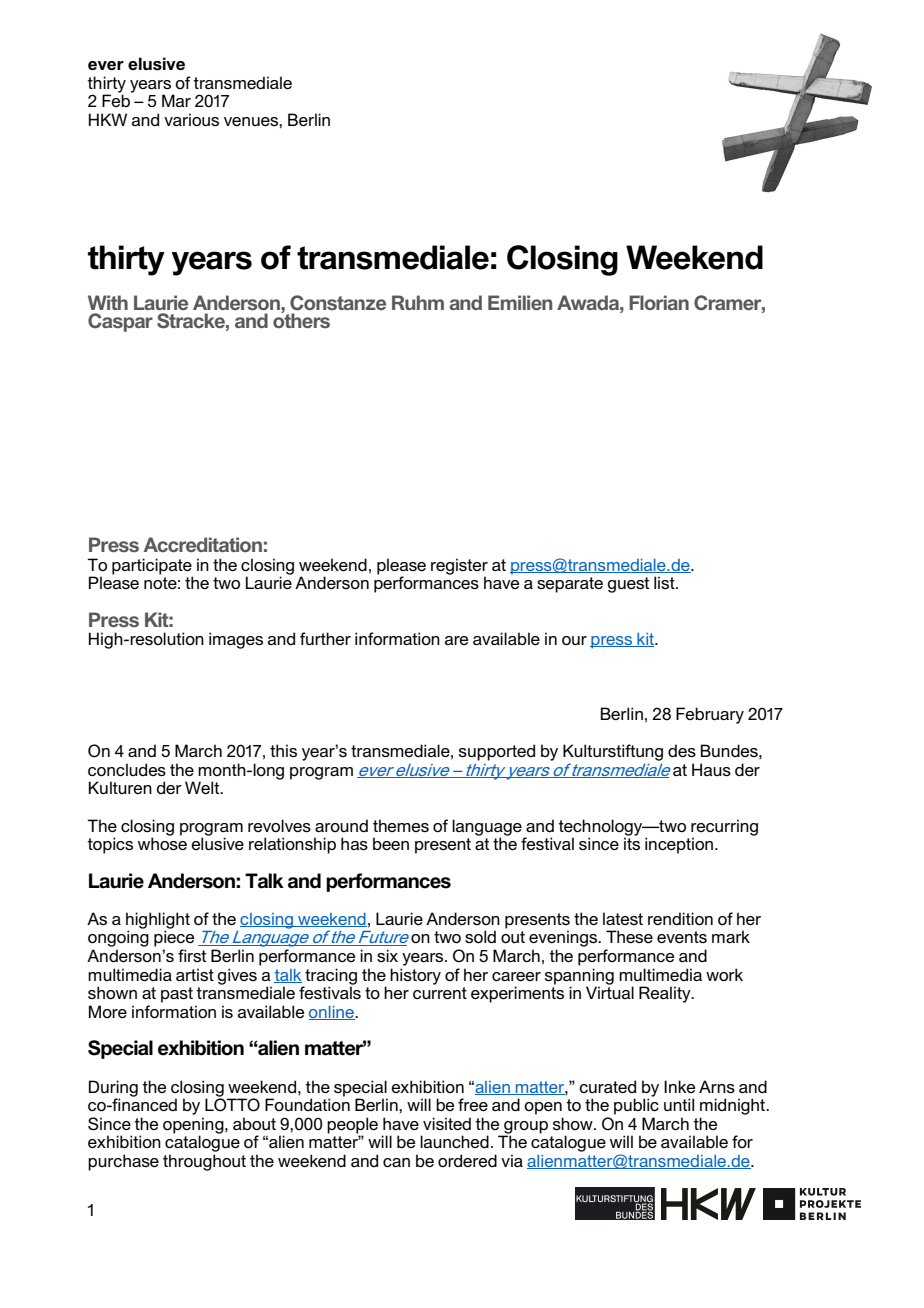 This image has width=924, height=1308. I want to click on further, so click(325, 638).
